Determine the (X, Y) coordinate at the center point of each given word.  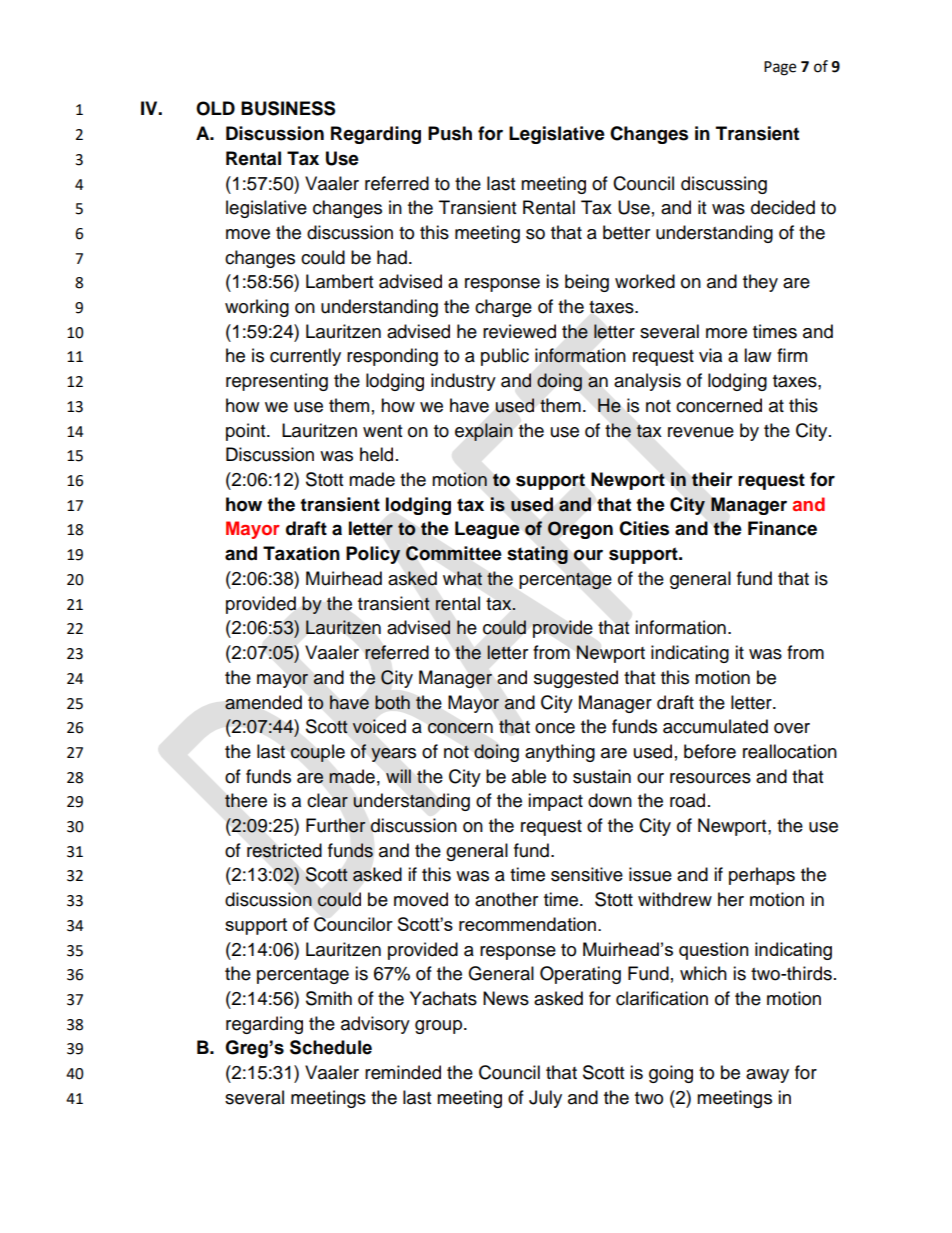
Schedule (331, 1047)
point (247, 432)
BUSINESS (288, 108)
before (710, 751)
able (529, 776)
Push (450, 133)
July (545, 1099)
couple (317, 753)
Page (780, 68)
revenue (701, 432)
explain (483, 432)
